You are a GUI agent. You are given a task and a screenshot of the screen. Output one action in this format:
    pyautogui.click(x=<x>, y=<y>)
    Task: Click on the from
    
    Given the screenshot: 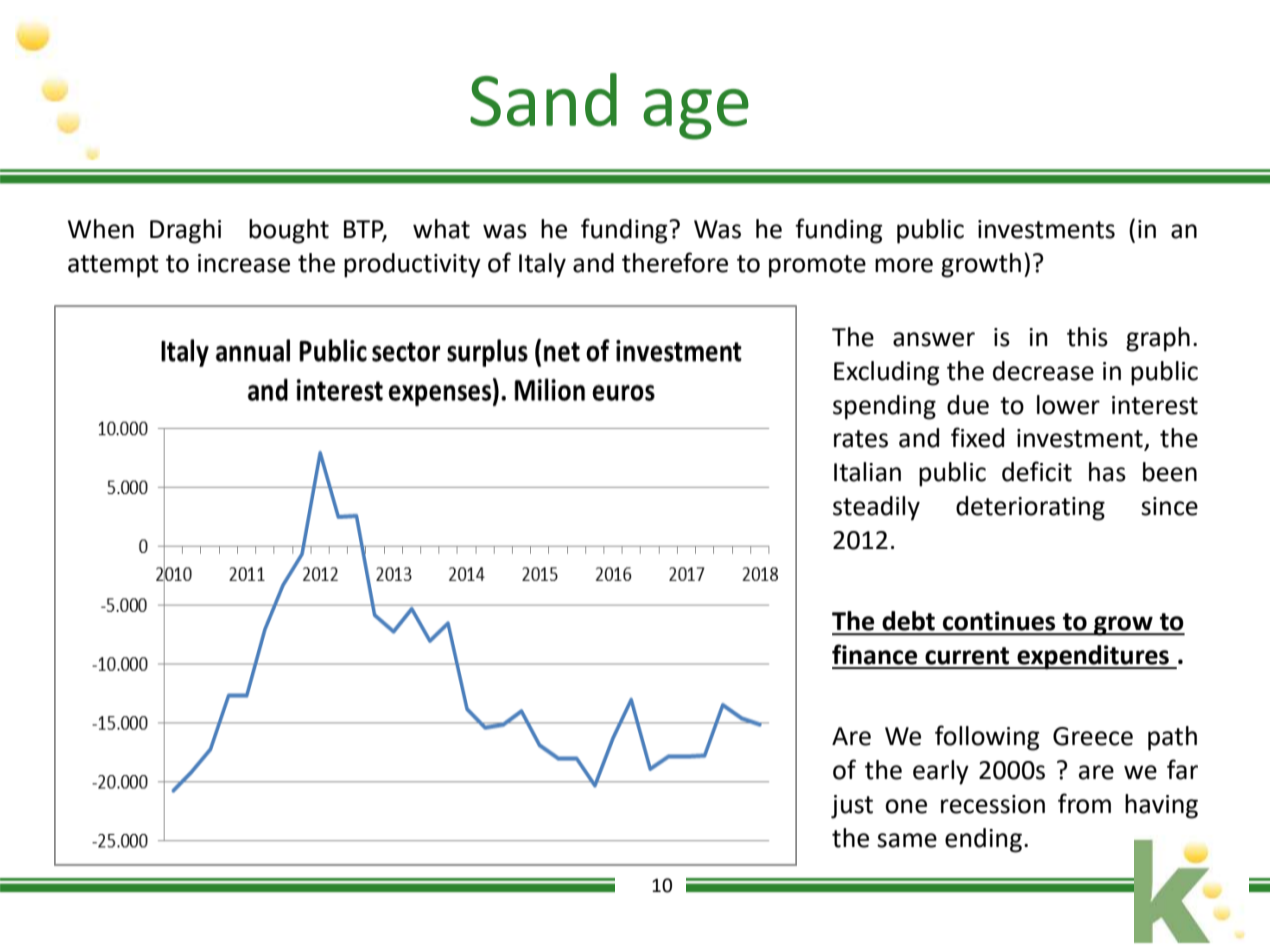 What is the action you would take?
    pyautogui.click(x=1084, y=803)
